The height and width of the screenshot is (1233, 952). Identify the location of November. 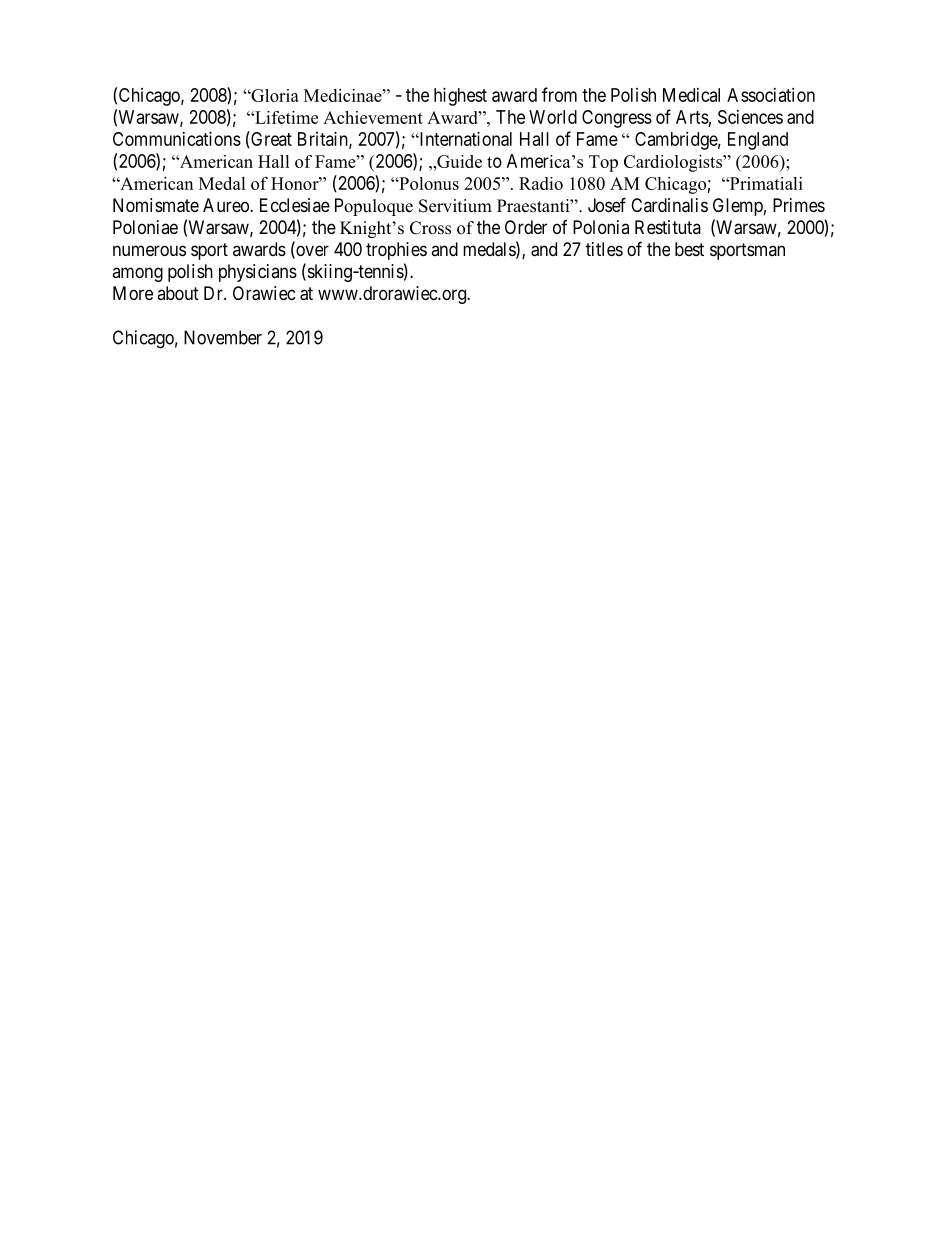
(223, 337).
